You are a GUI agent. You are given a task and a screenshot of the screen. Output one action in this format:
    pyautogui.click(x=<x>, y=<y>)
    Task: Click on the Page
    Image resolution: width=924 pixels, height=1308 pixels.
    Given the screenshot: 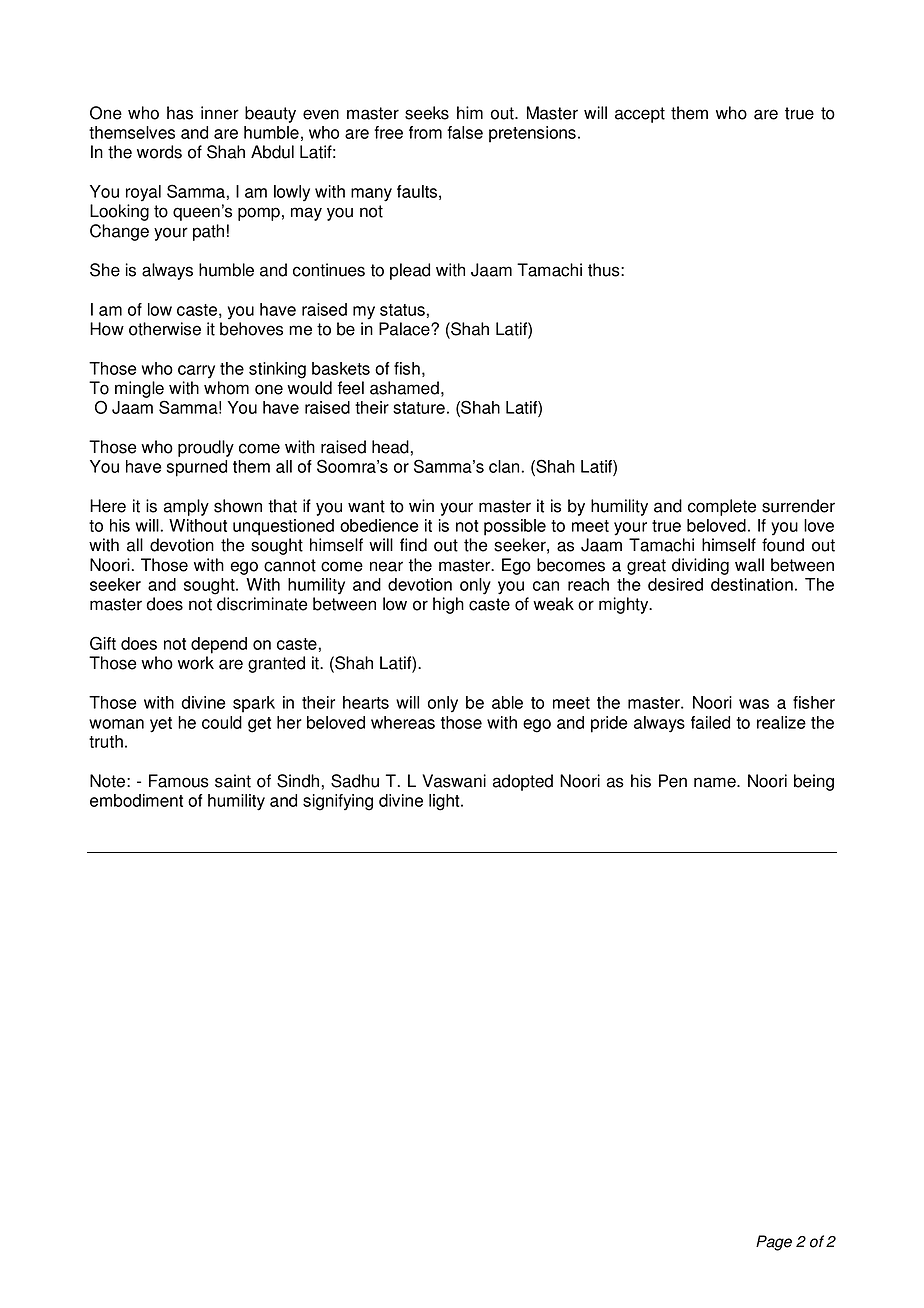 What is the action you would take?
    pyautogui.click(x=774, y=1243)
